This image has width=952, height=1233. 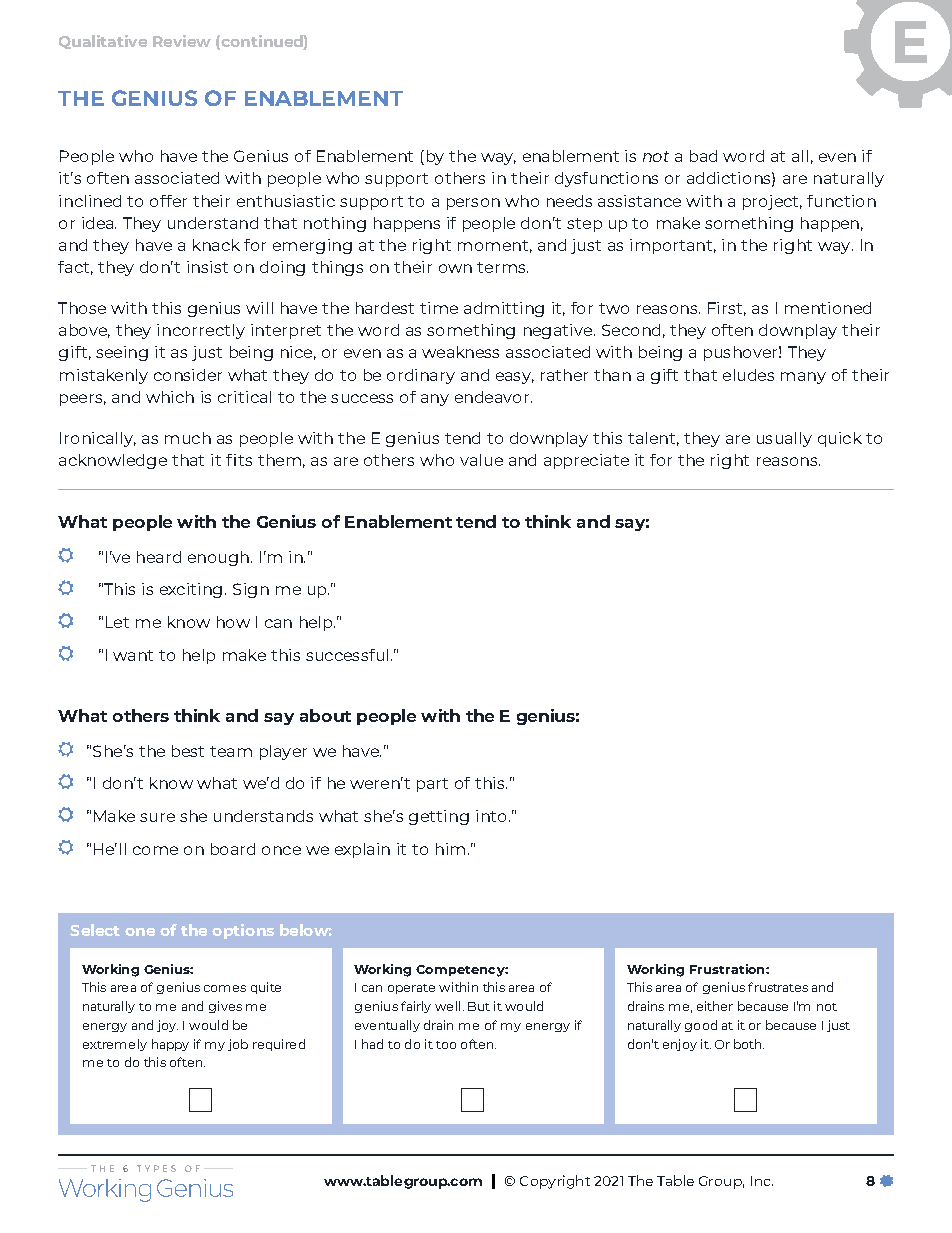 What do you see at coordinates (784, 439) in the image?
I see `usually` at bounding box center [784, 439].
